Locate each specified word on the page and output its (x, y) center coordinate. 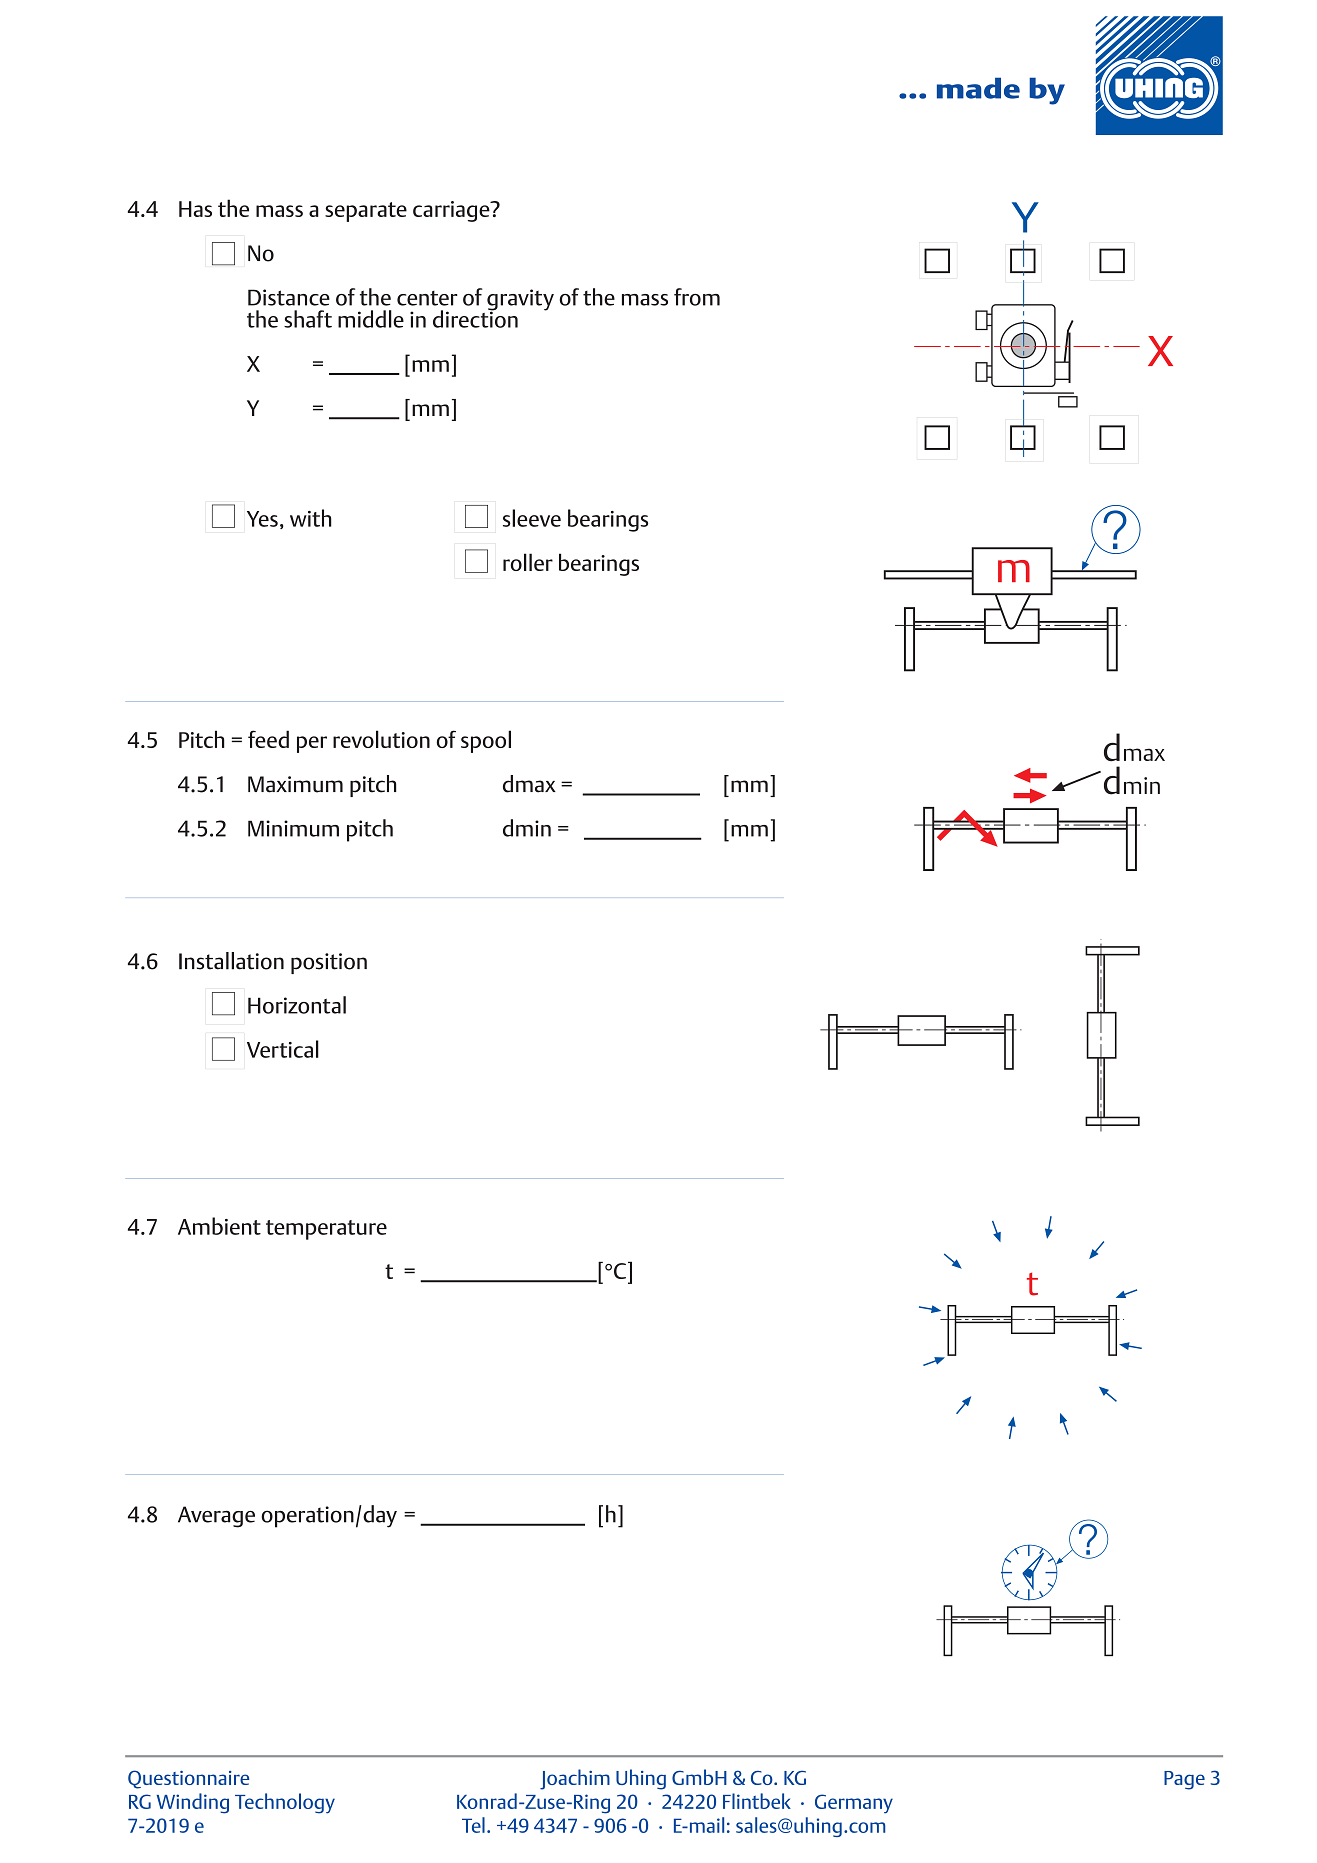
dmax (529, 784)
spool (486, 741)
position (329, 963)
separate (366, 212)
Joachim (575, 1779)
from (697, 297)
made (978, 88)
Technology (285, 1803)
